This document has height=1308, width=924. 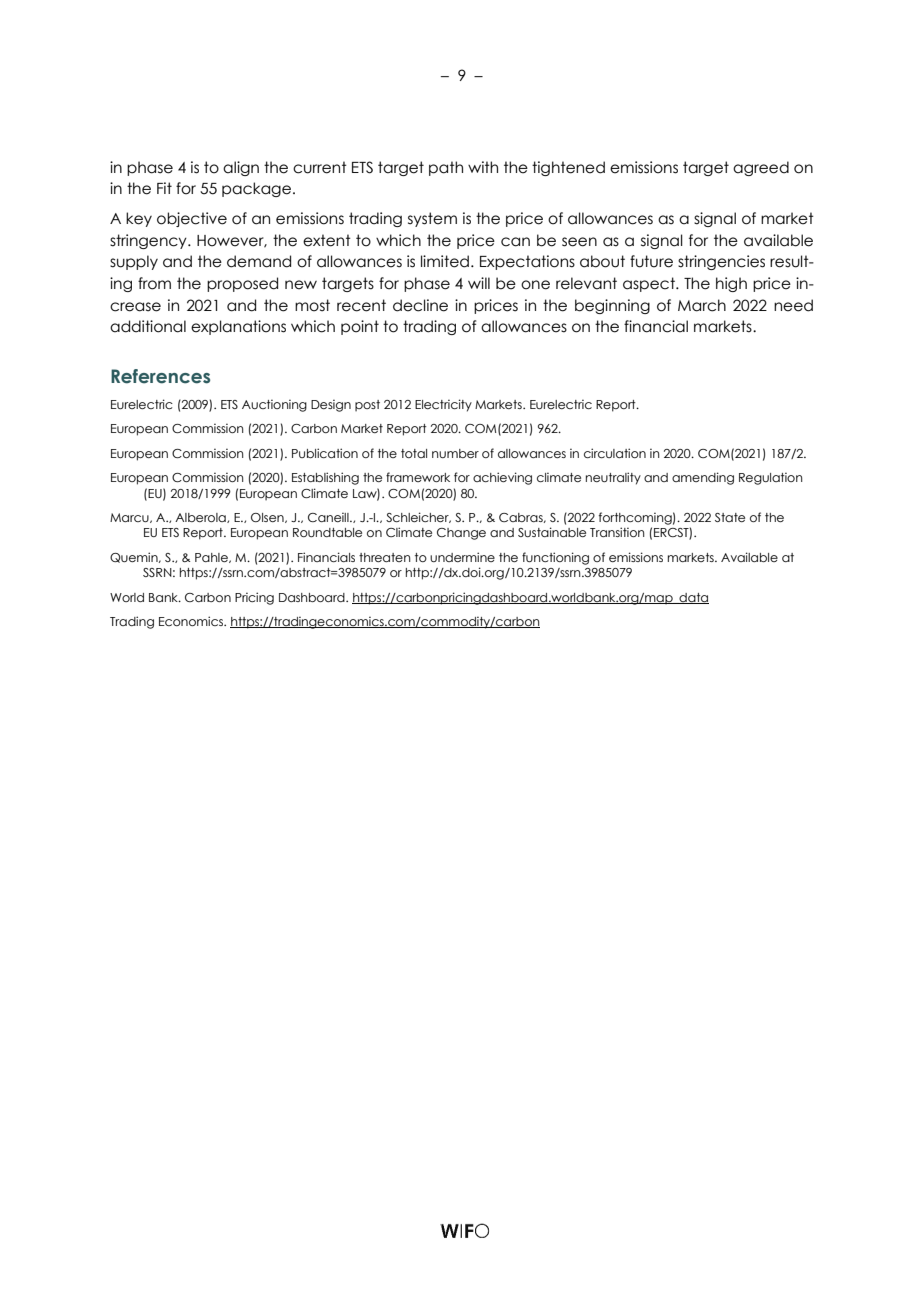 I want to click on amending, so click(x=703, y=478).
